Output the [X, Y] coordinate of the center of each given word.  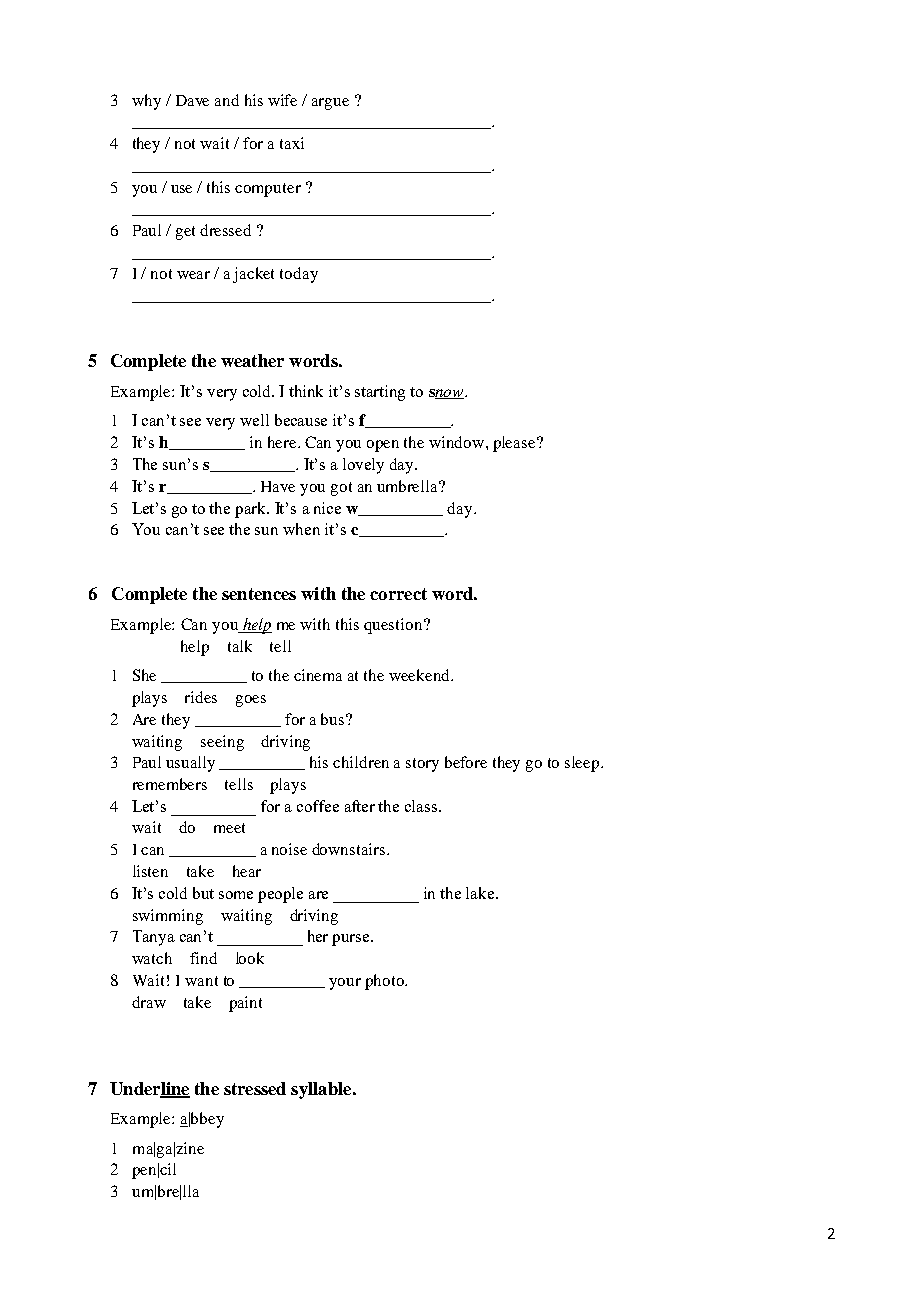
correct [398, 594]
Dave [192, 100]
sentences [259, 594]
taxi [292, 143]
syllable [322, 1090]
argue [330, 104]
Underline [150, 1089]
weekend [421, 675]
